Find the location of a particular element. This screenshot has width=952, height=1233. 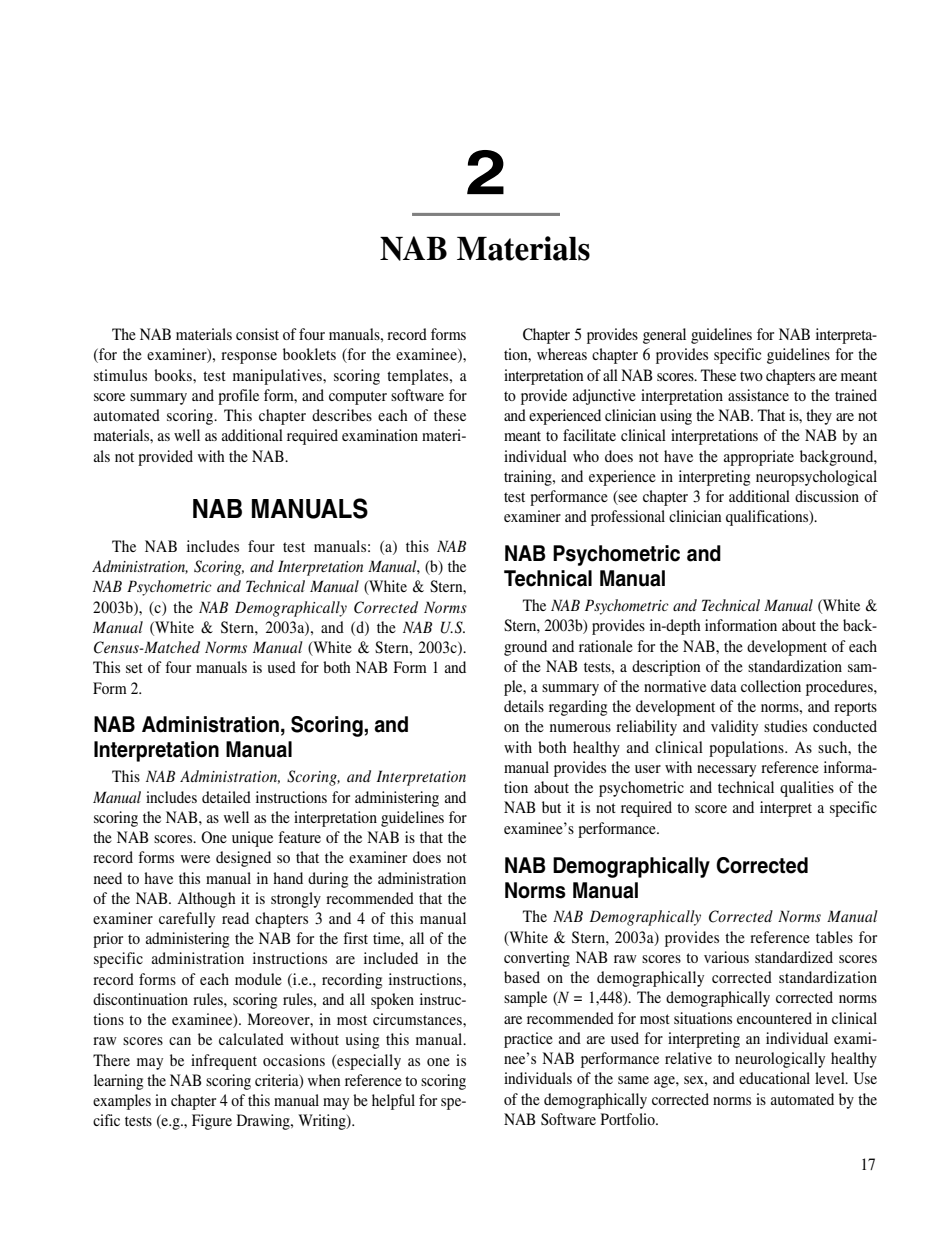

data is located at coordinates (724, 686).
